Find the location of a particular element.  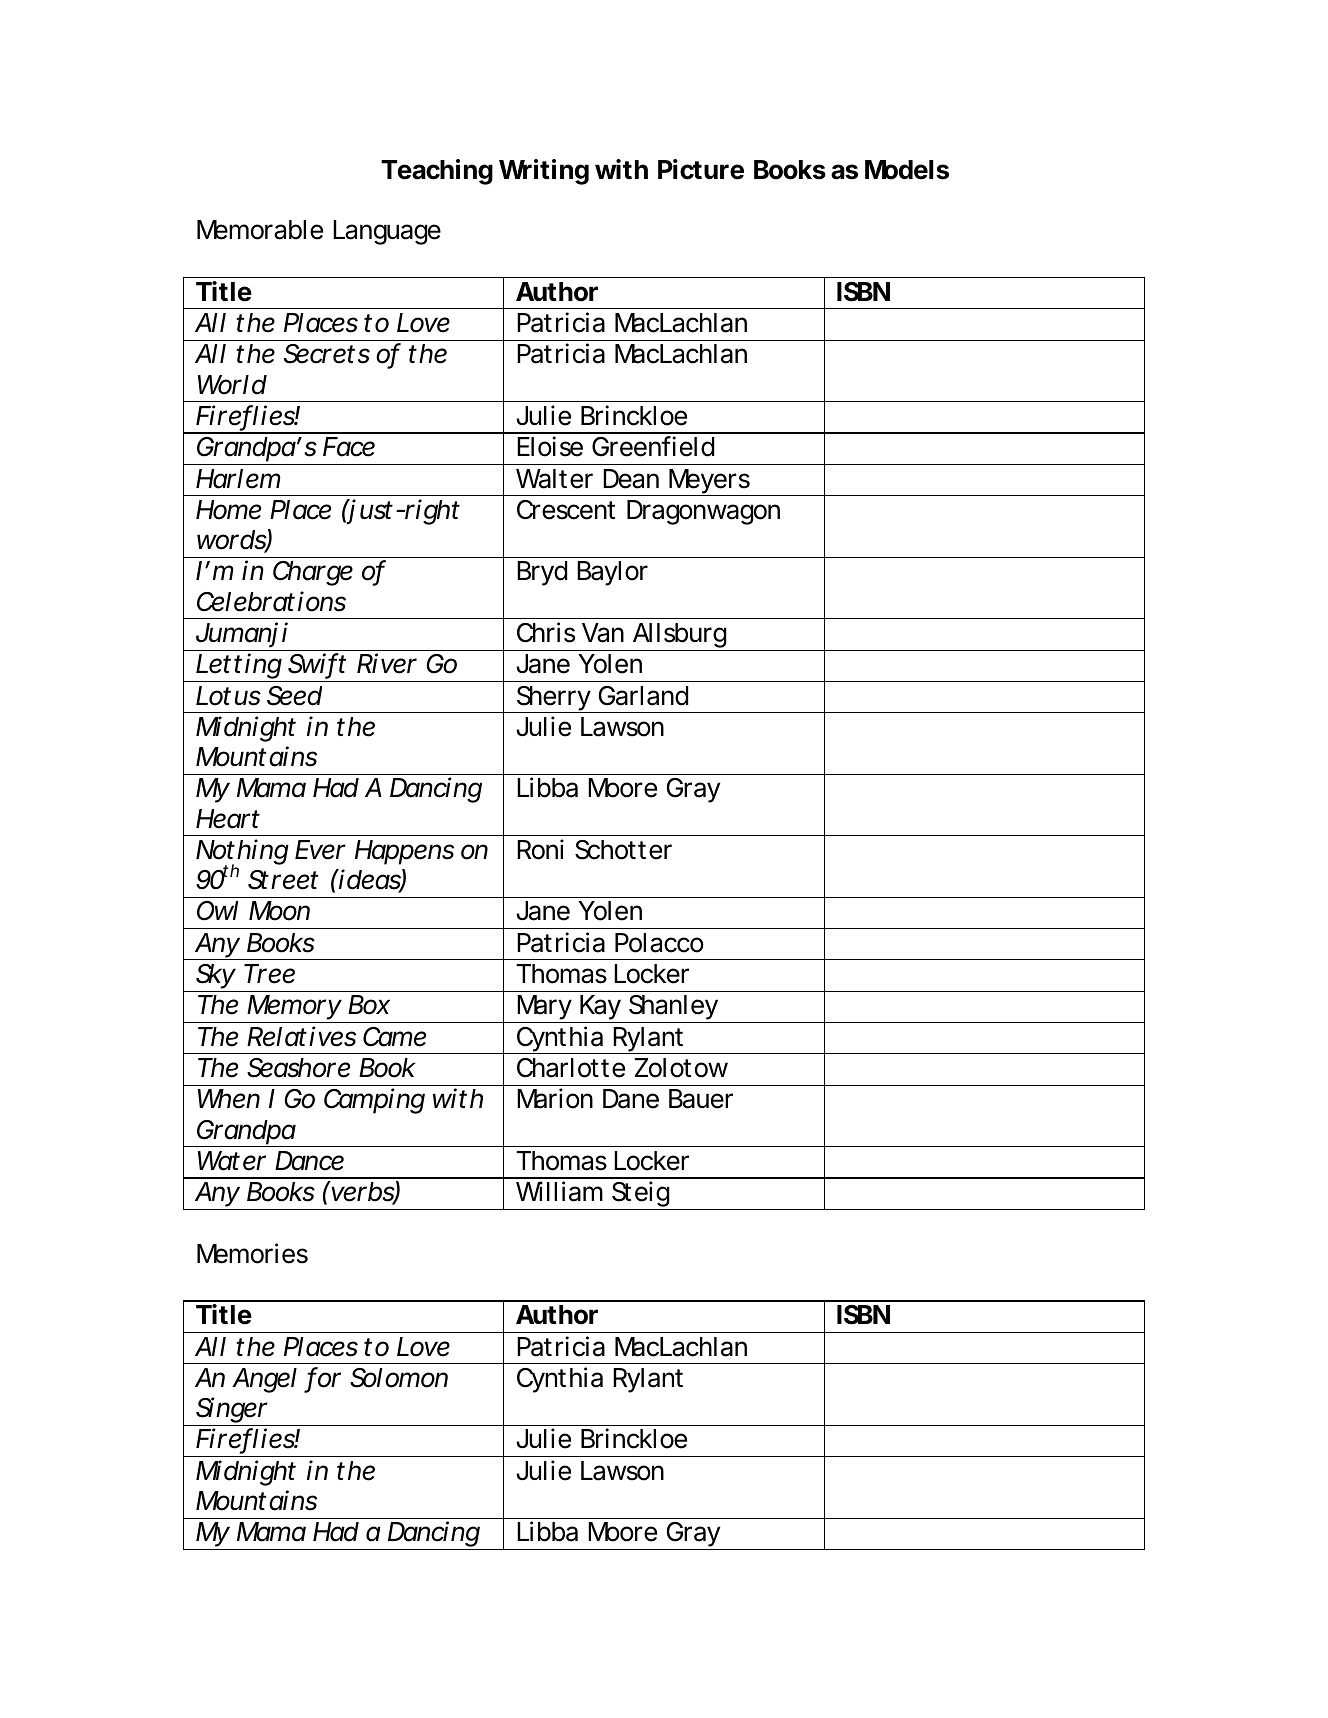

Garland is located at coordinates (643, 696).
